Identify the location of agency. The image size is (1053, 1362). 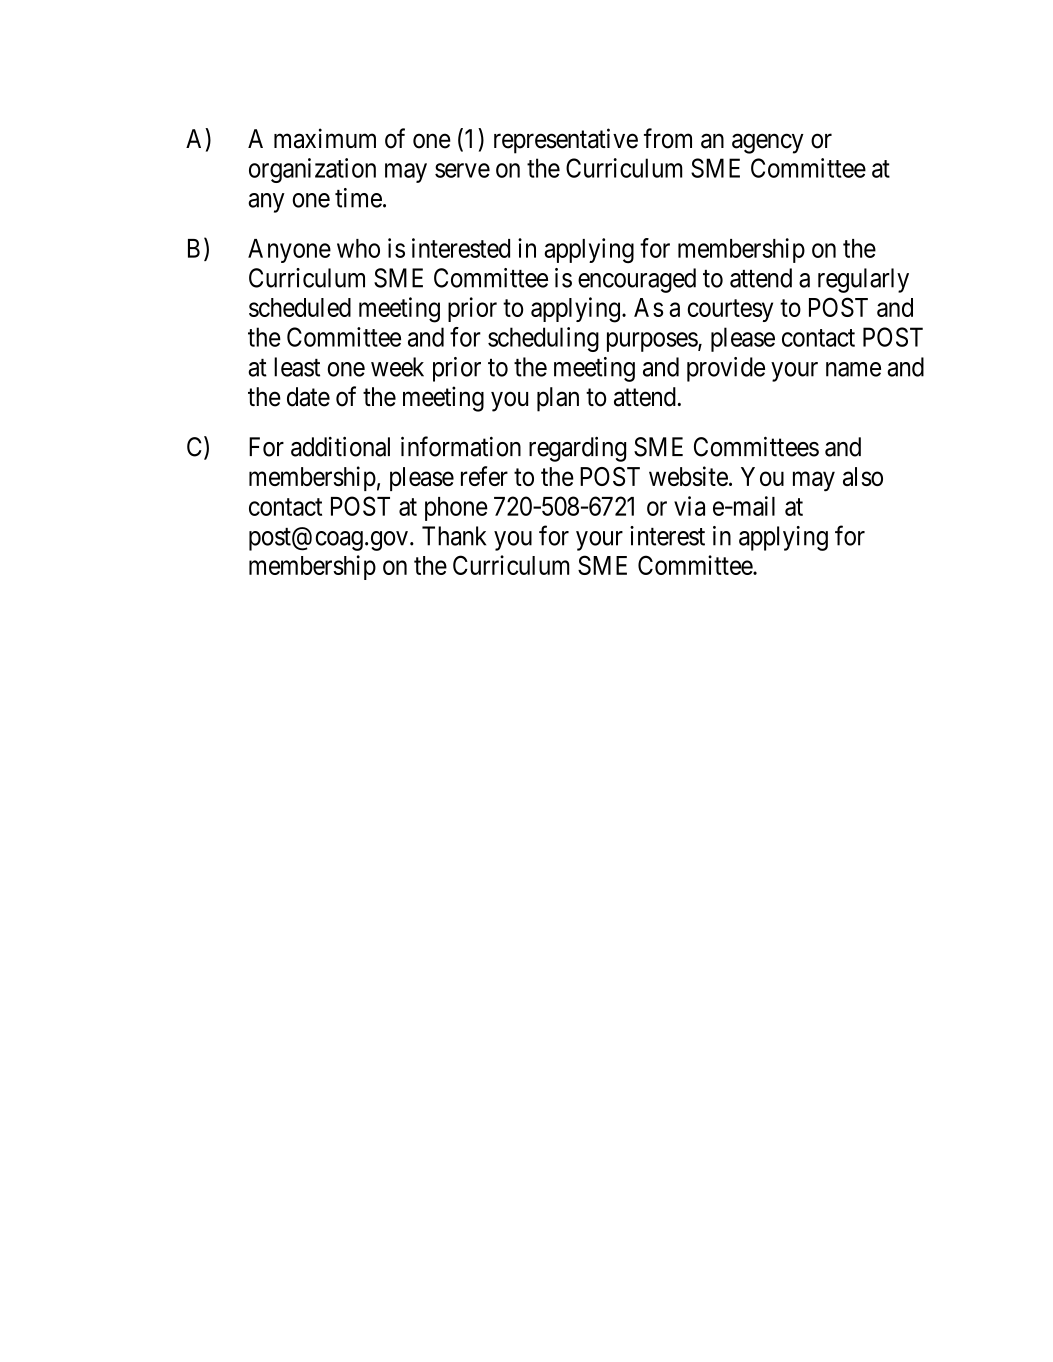
(768, 144).
